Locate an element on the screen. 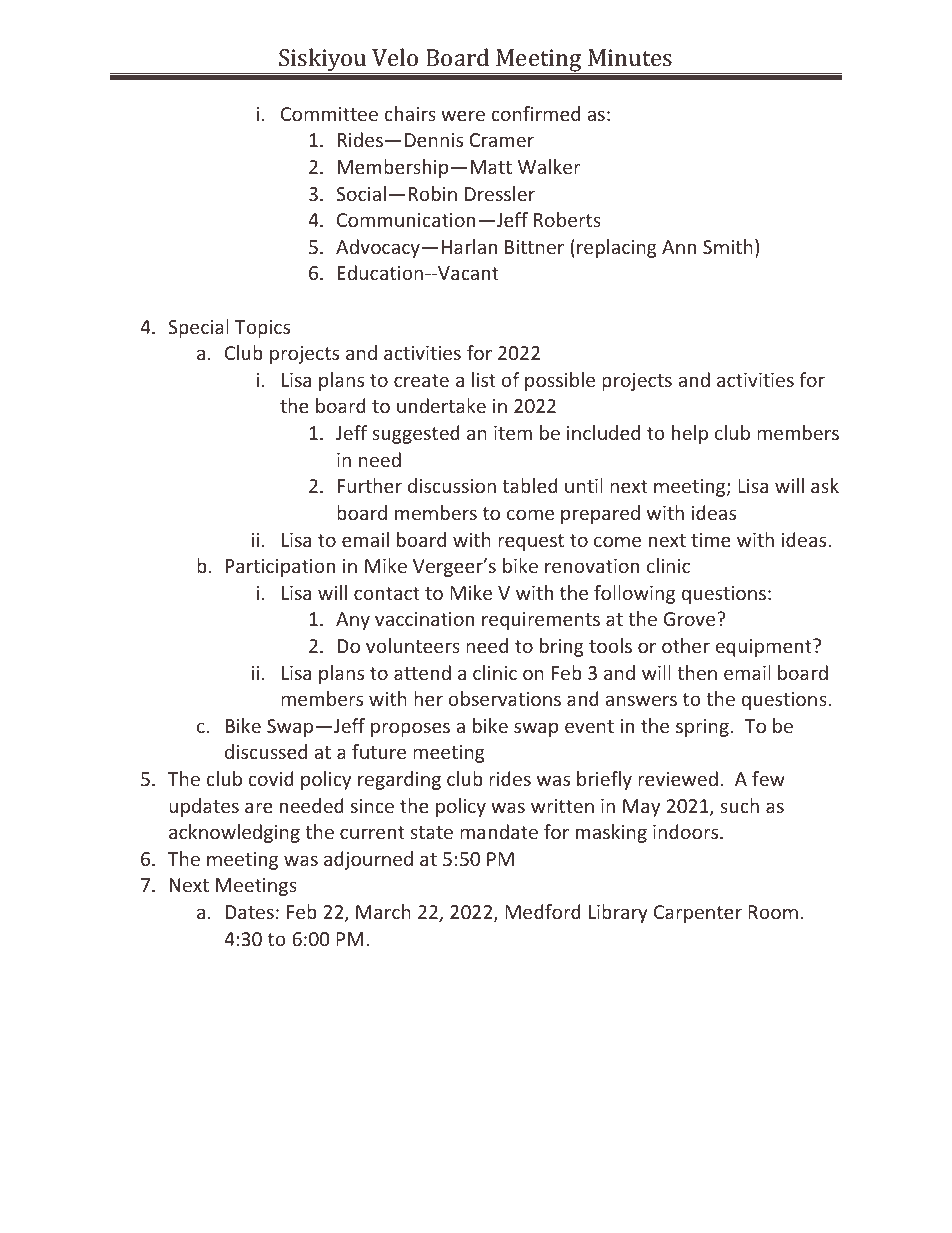  discussed is located at coordinates (266, 751).
